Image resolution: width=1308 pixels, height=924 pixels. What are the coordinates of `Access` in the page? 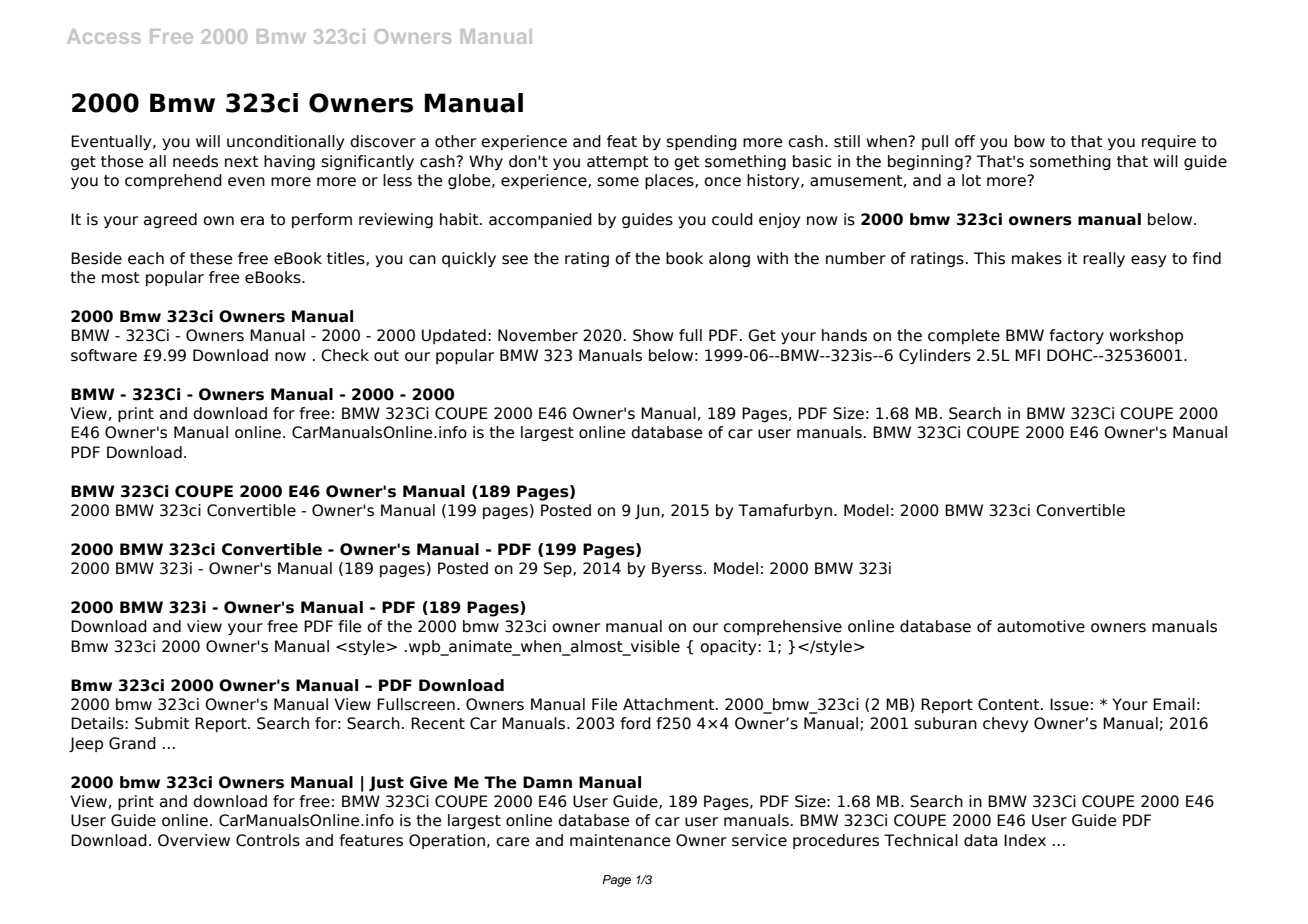 It's located at (104, 36).
